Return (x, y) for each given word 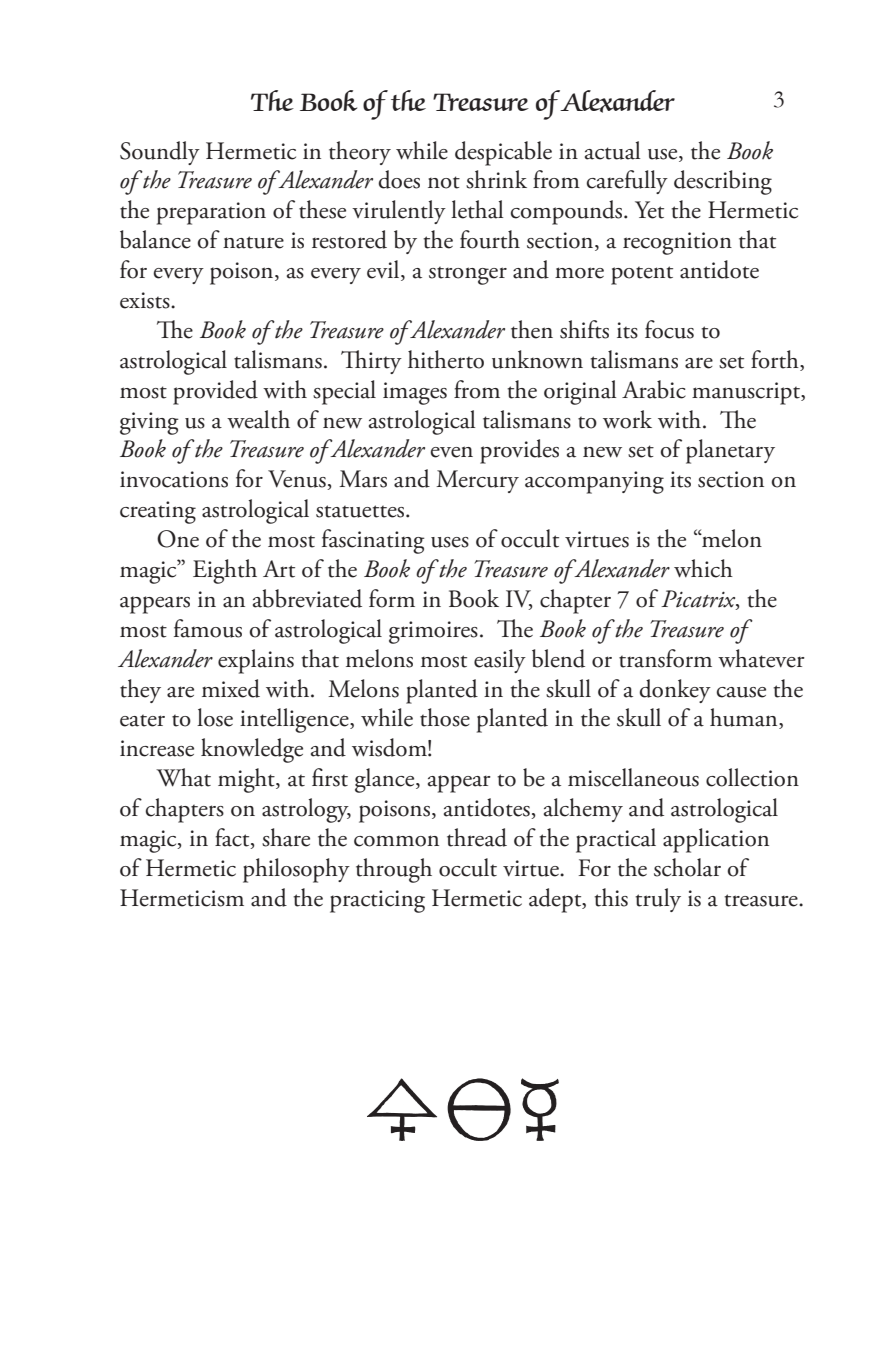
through (394, 870)
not (444, 182)
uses (450, 542)
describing (723, 182)
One (178, 539)
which (703, 568)
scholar (687, 867)
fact (233, 838)
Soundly (160, 153)
